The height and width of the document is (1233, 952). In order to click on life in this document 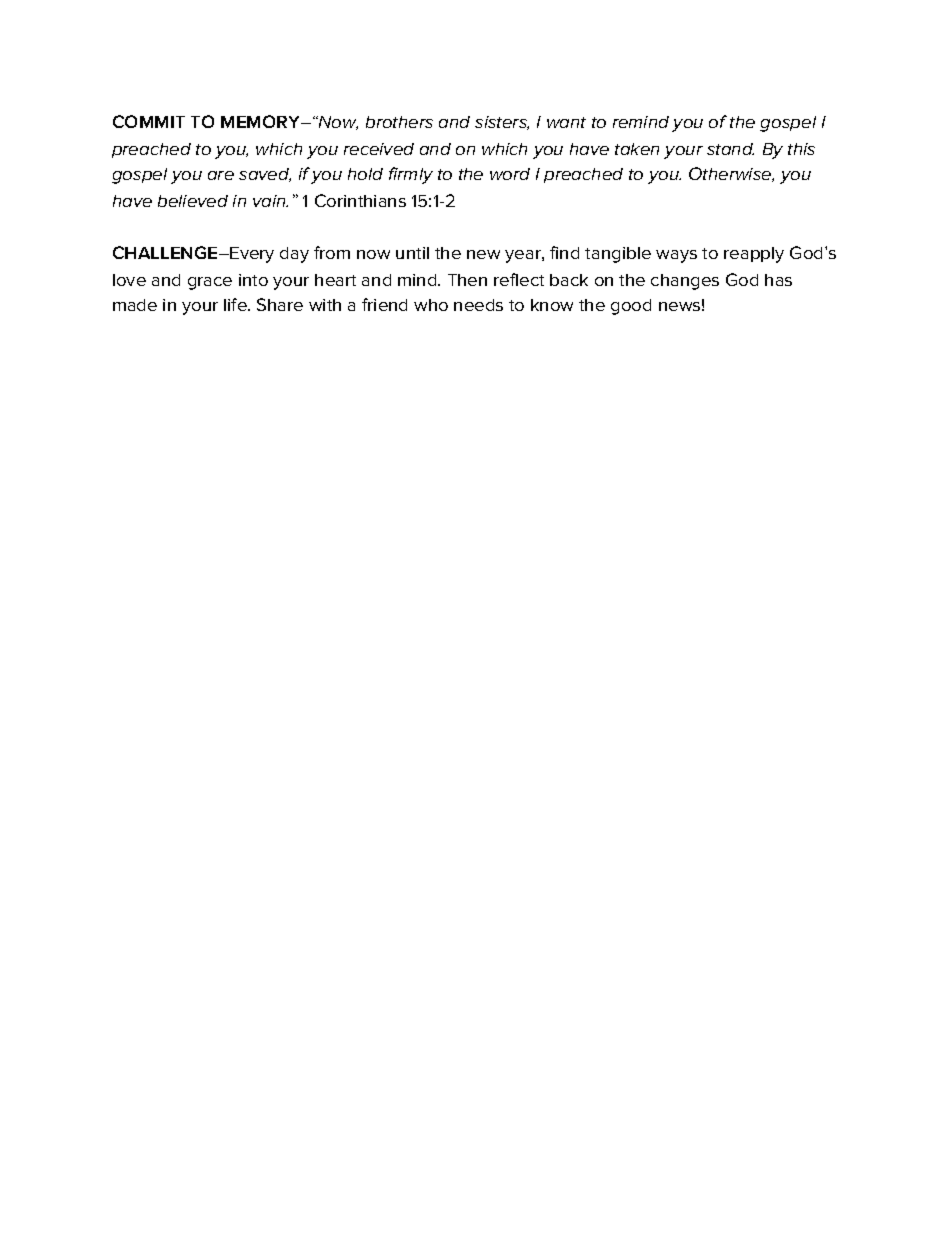, I will do `click(236, 304)`.
